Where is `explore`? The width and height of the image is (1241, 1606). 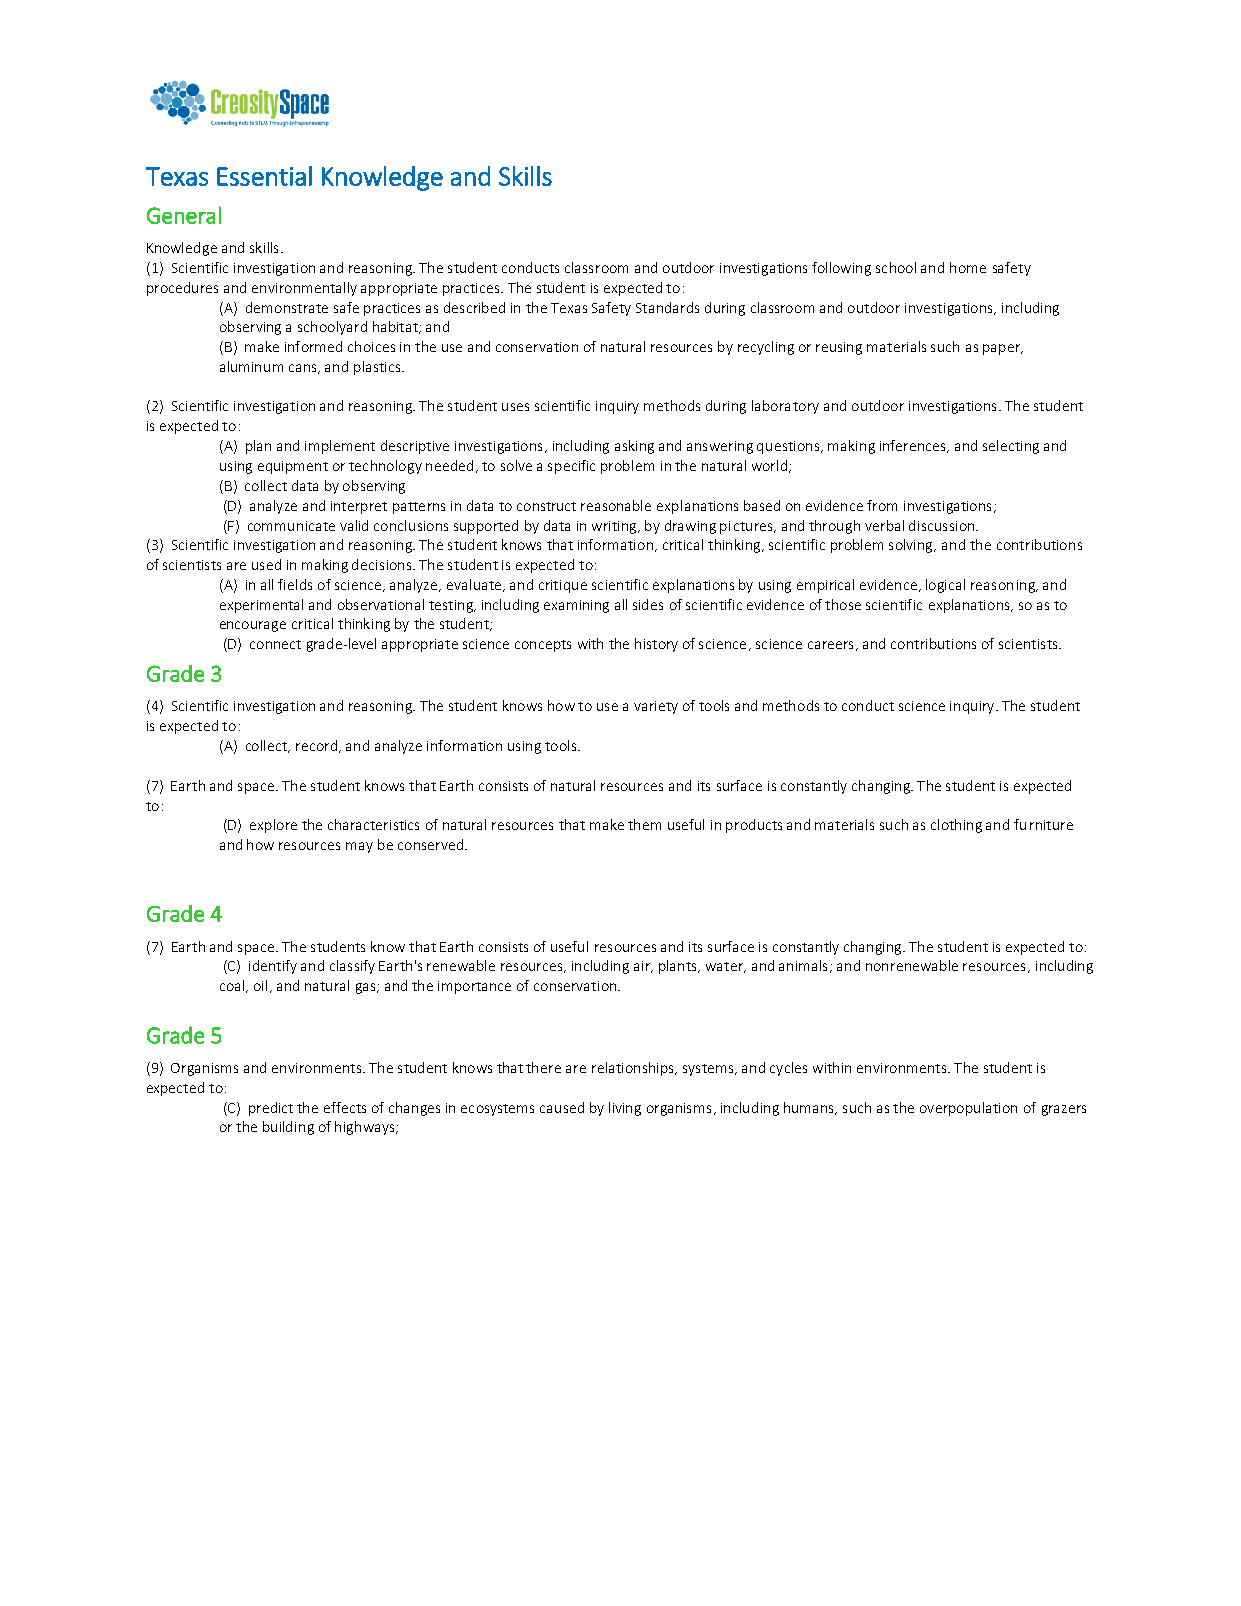
explore is located at coordinates (273, 826).
